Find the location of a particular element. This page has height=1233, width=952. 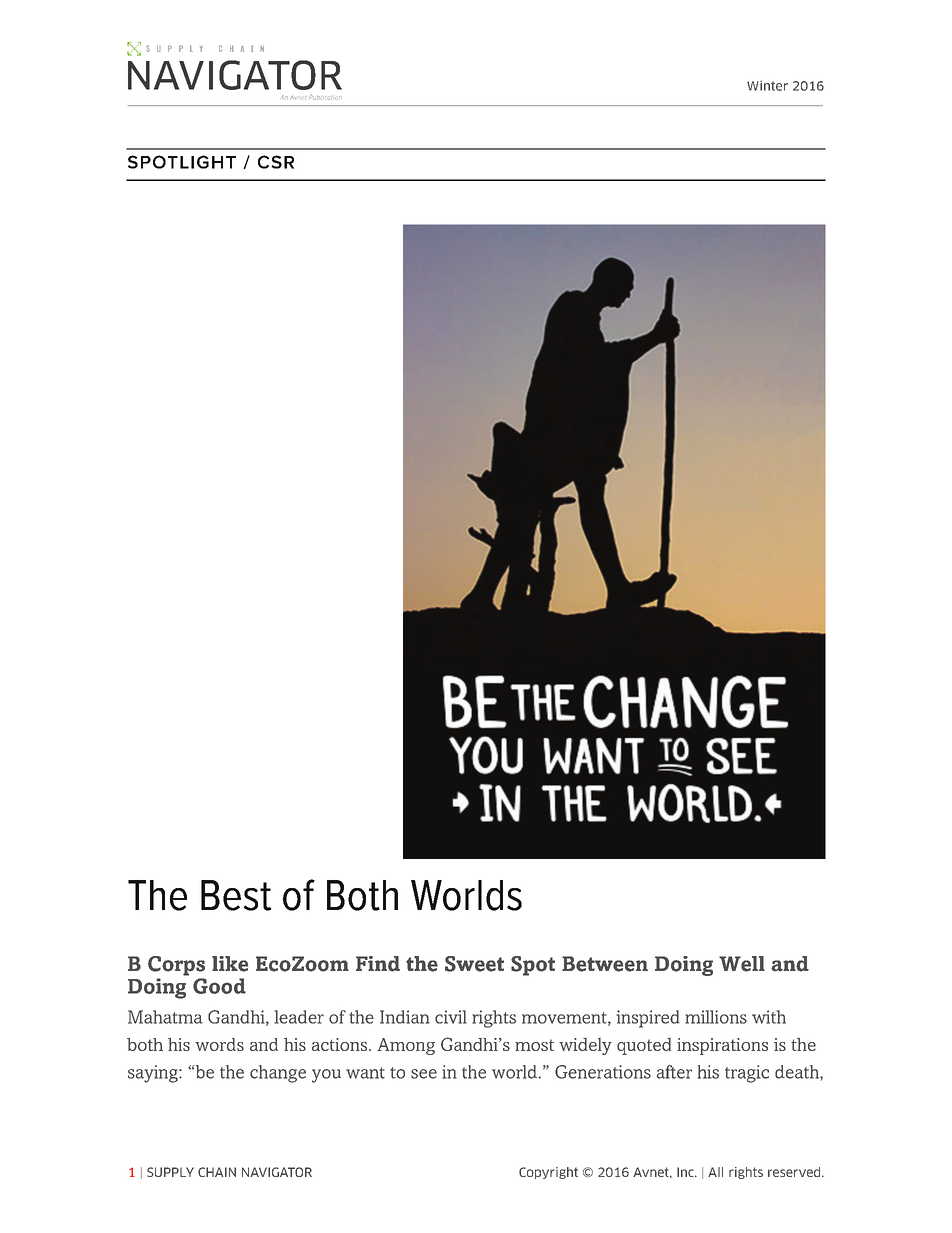

Between is located at coordinates (605, 964).
